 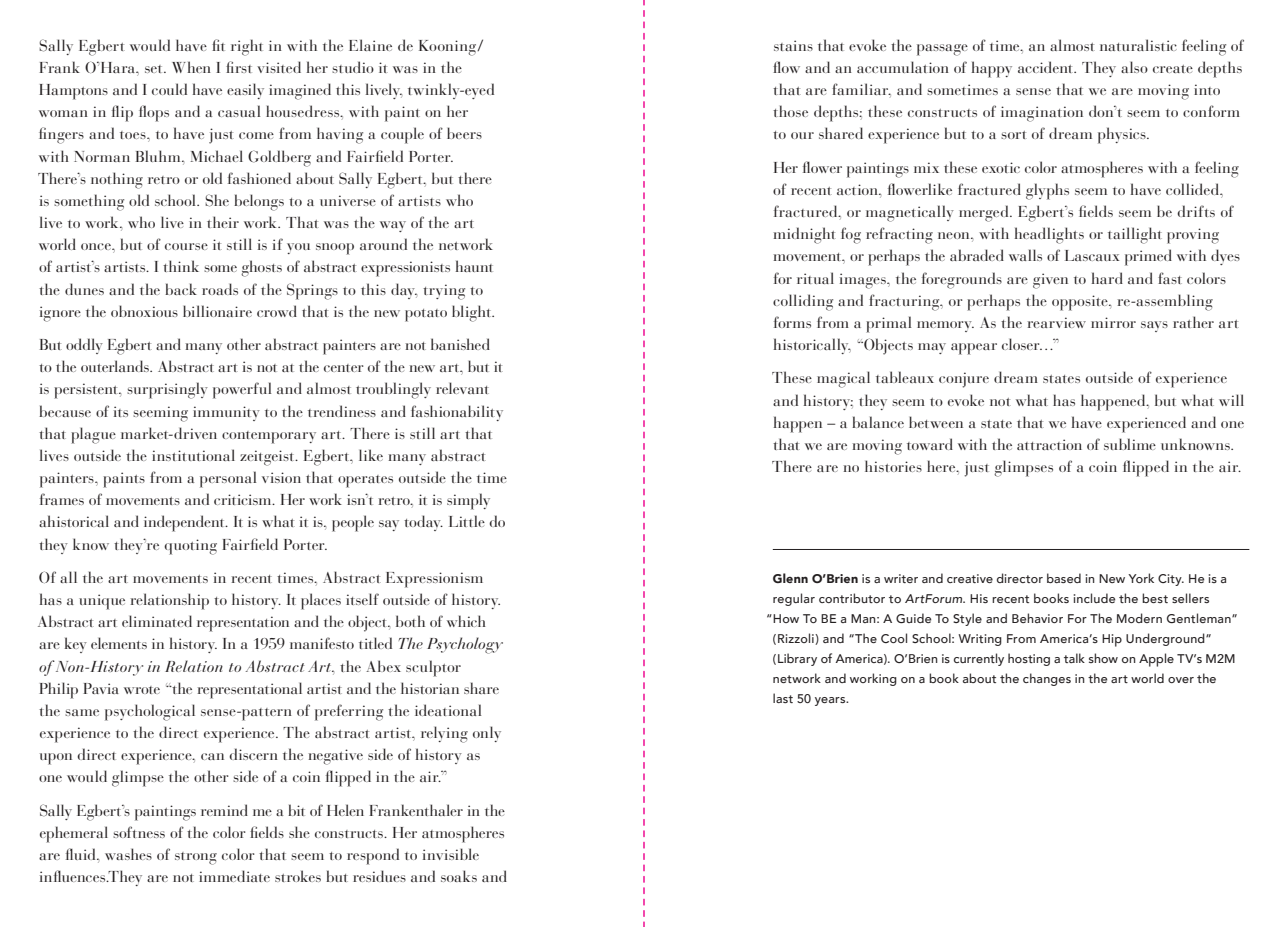 What do you see at coordinates (217, 311) in the screenshot?
I see `billionaire` at bounding box center [217, 311].
